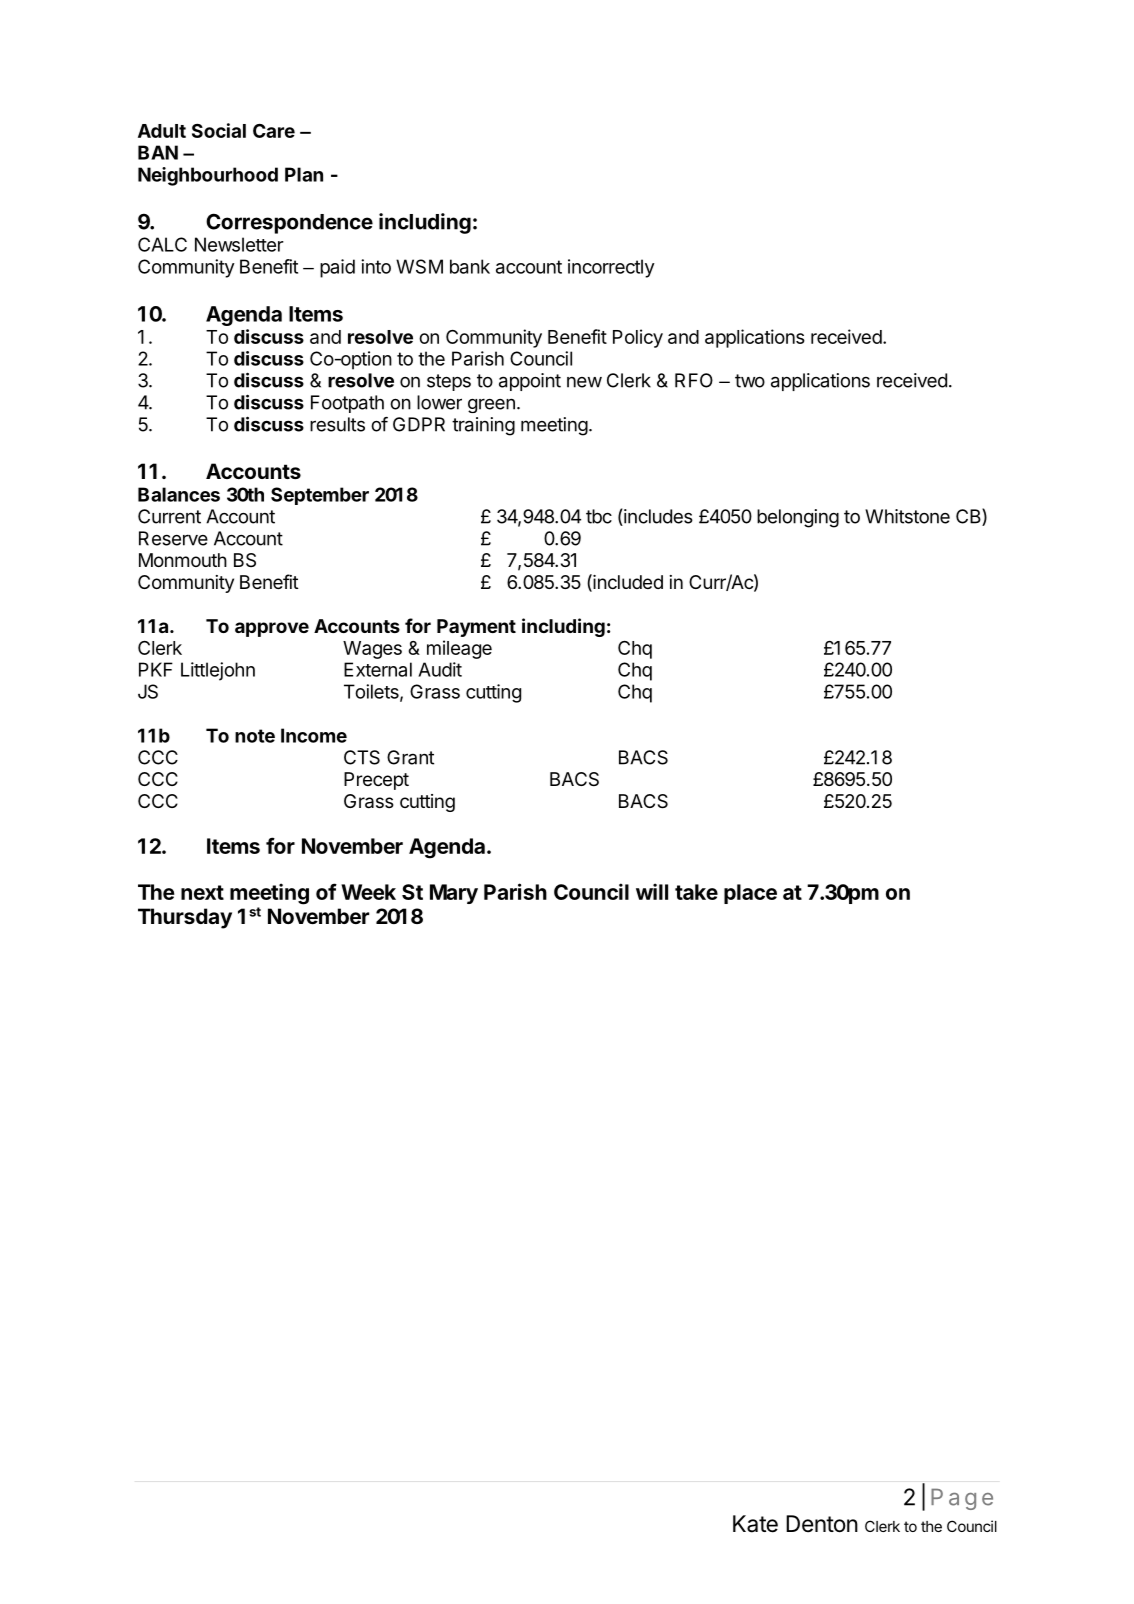 The height and width of the image is (1604, 1134). I want to click on Thursday, so click(185, 918).
